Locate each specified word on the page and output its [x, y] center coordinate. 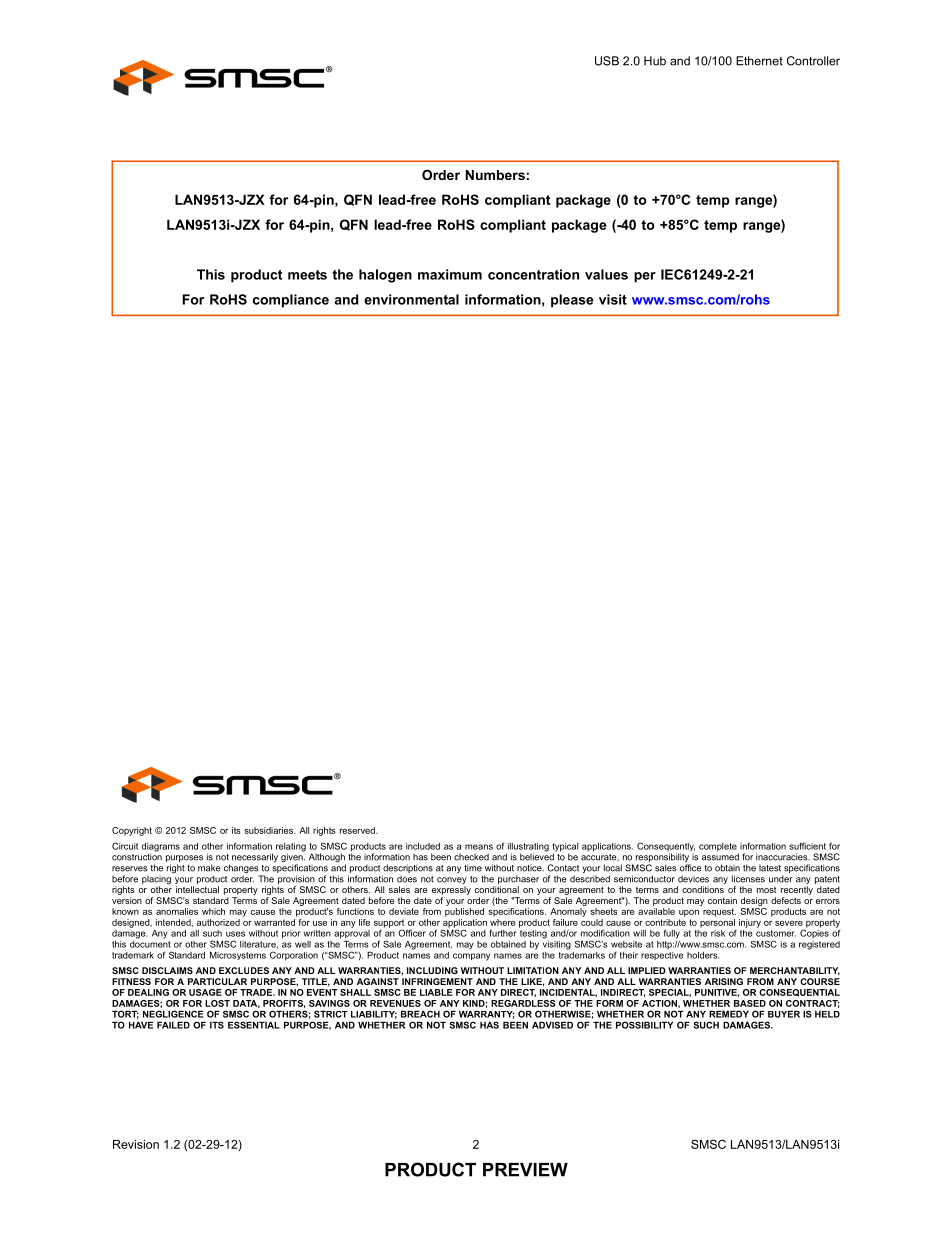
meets [307, 275]
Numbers [495, 175]
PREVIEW [525, 1170]
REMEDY [729, 1014]
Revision [136, 1144]
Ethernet [759, 61]
